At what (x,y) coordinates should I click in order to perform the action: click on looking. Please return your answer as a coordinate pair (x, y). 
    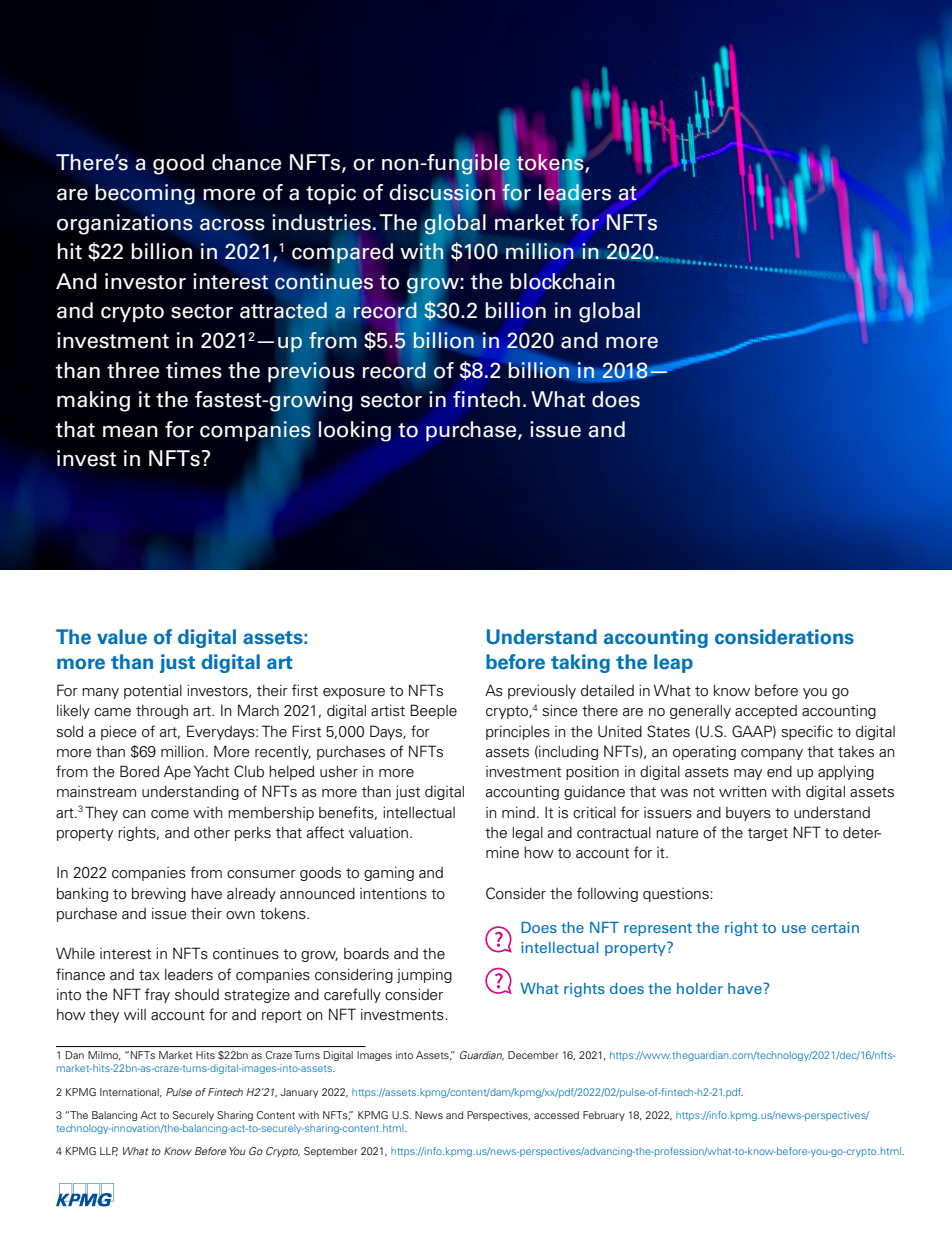
    Looking at the image, I should click on (355, 431).
